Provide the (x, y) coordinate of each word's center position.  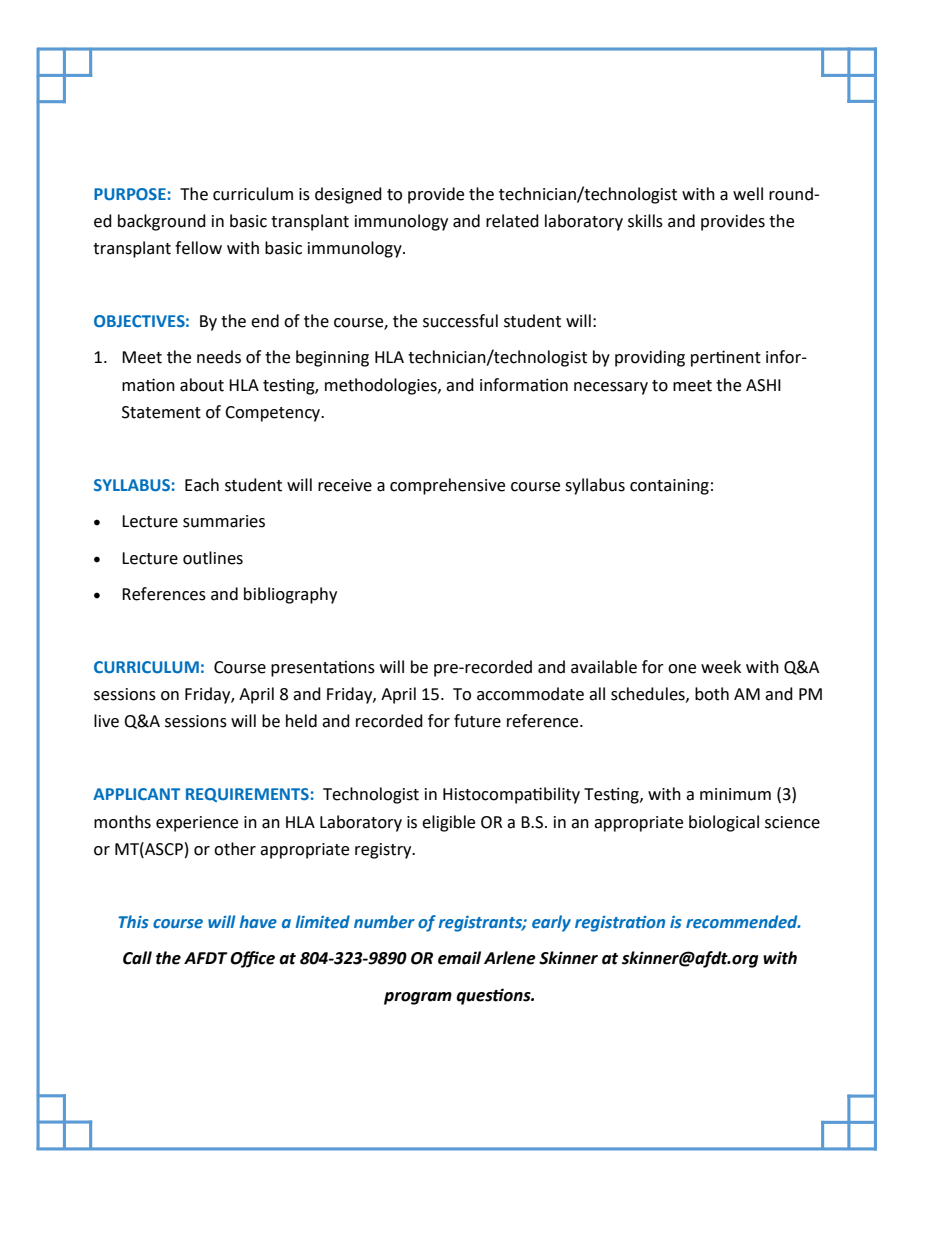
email (459, 958)
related (512, 221)
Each (202, 485)
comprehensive (447, 486)
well (748, 194)
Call (137, 958)
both (712, 694)
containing (669, 487)
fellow (198, 248)
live (106, 721)
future (477, 721)
